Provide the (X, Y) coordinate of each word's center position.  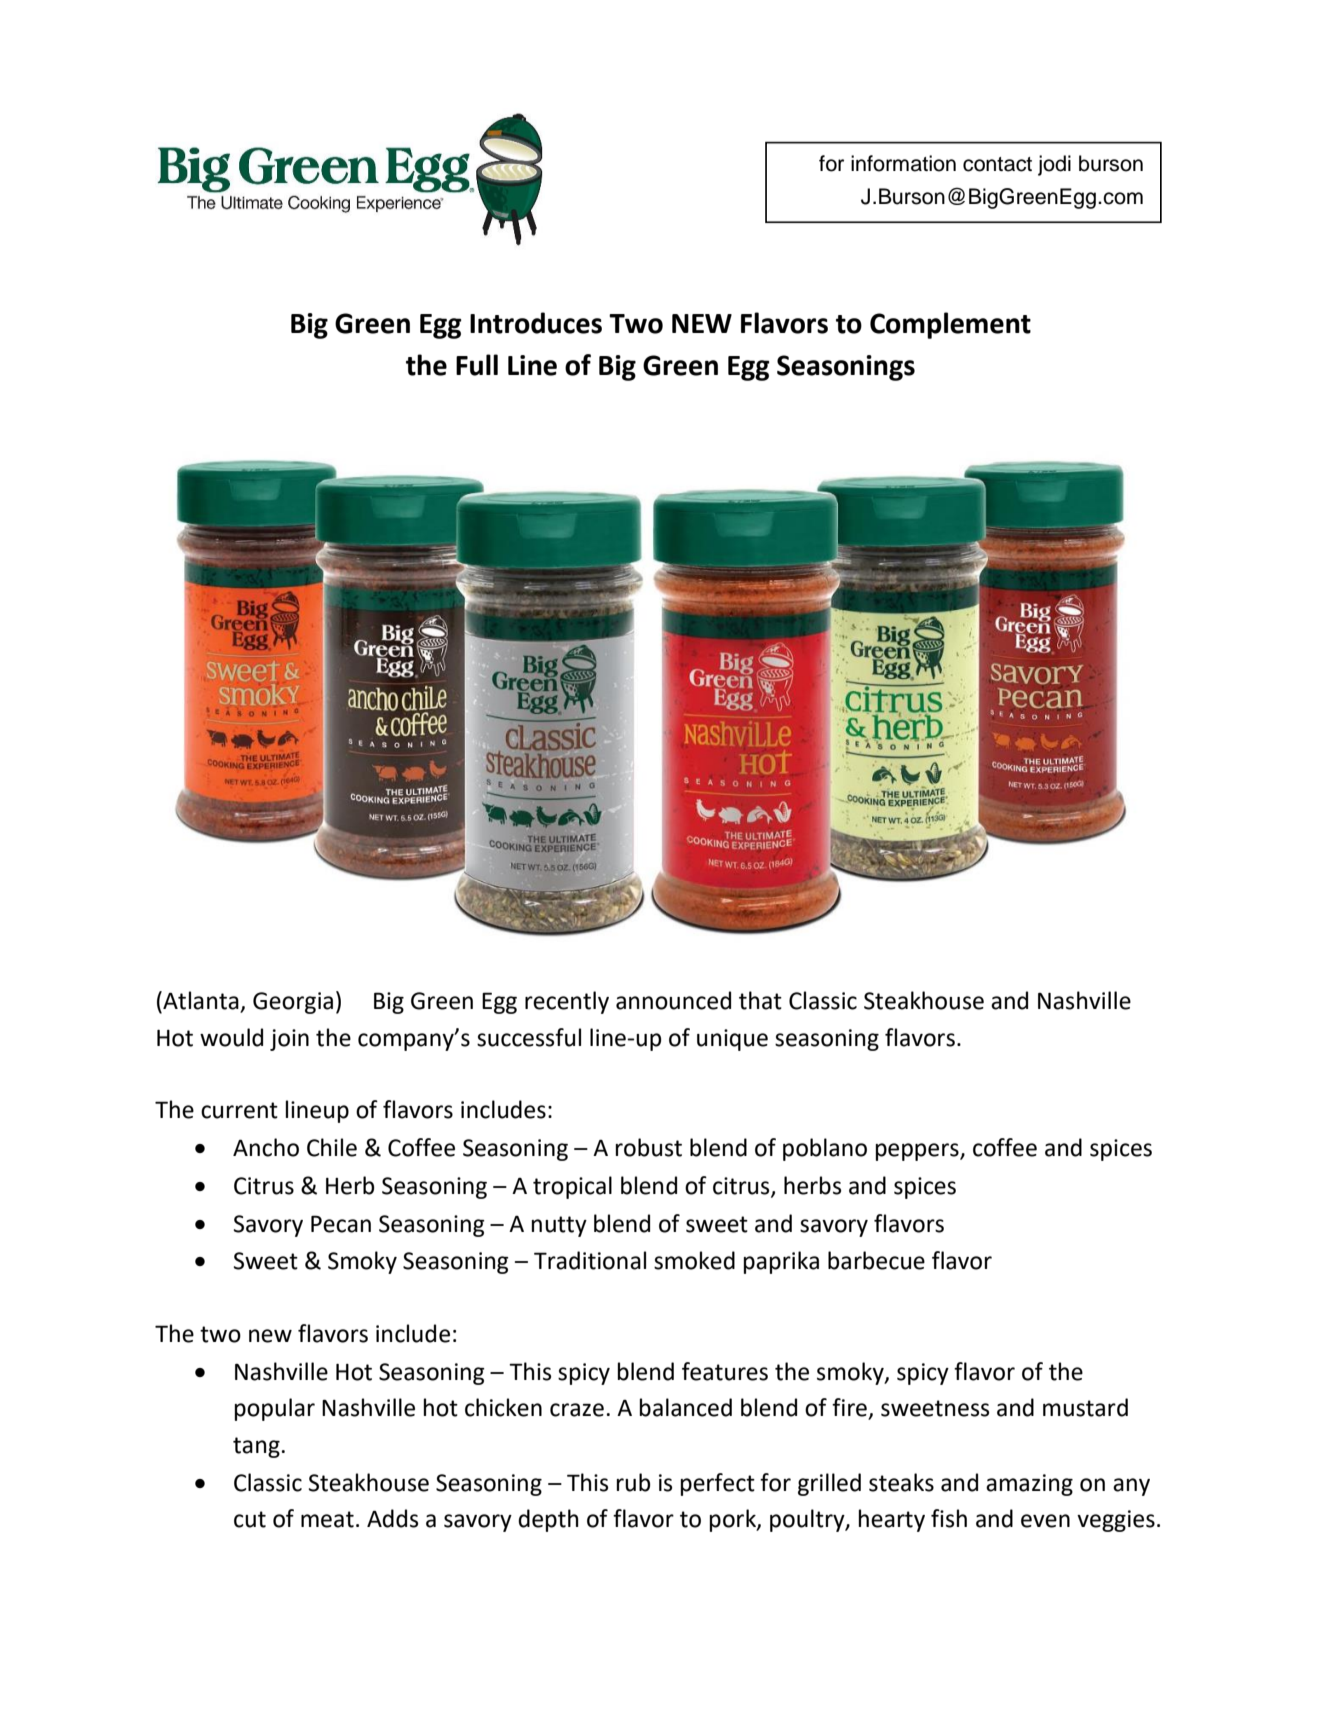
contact (997, 164)
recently (567, 1002)
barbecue (876, 1260)
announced (673, 1000)
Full (477, 365)
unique (732, 1040)
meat (327, 1519)
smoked (694, 1260)
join (289, 1040)
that (760, 1000)
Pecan (341, 1224)
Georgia (293, 1003)
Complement (950, 325)
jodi (1054, 165)
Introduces (536, 323)
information (903, 163)
